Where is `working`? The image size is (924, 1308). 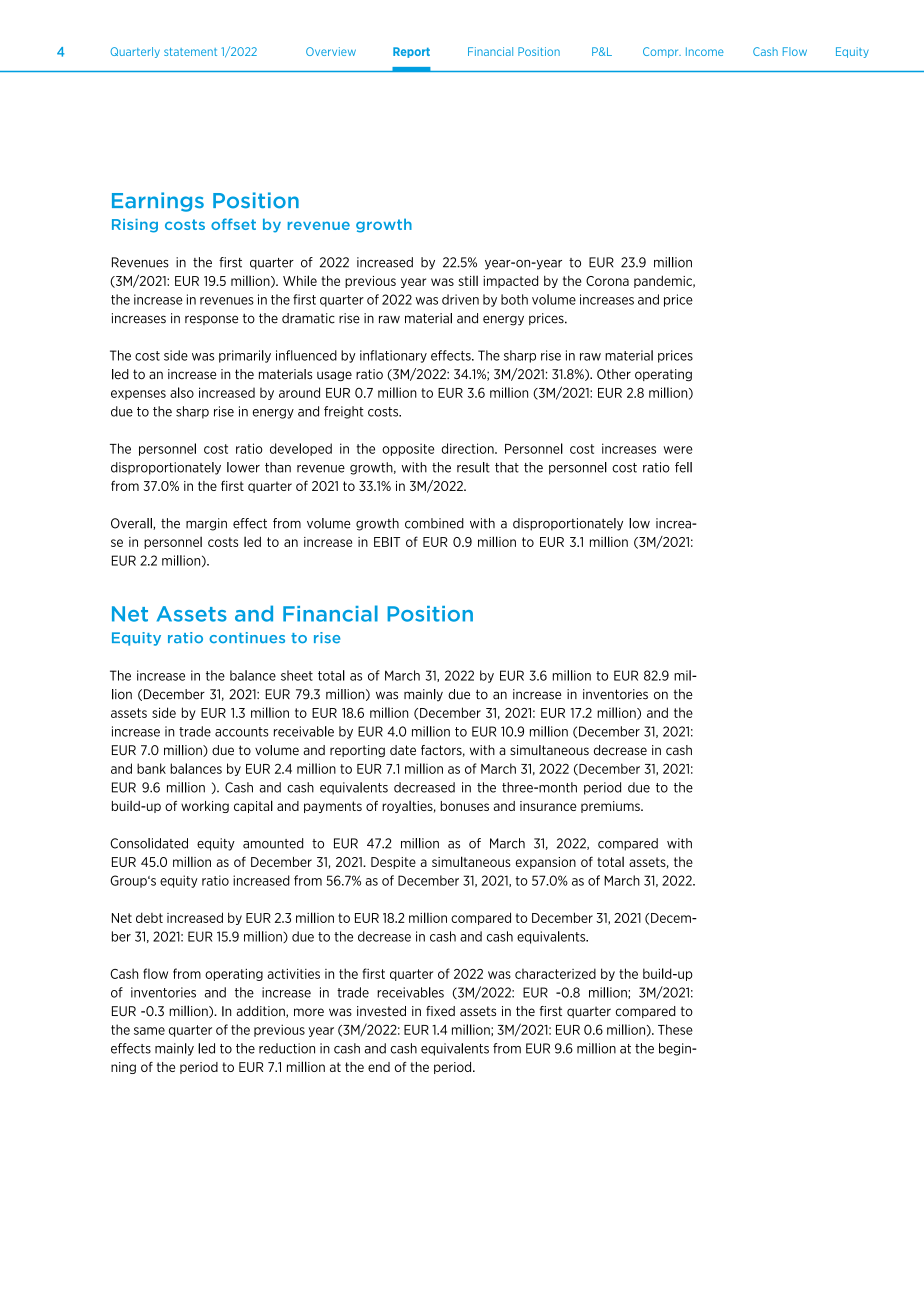 working is located at coordinates (205, 807).
